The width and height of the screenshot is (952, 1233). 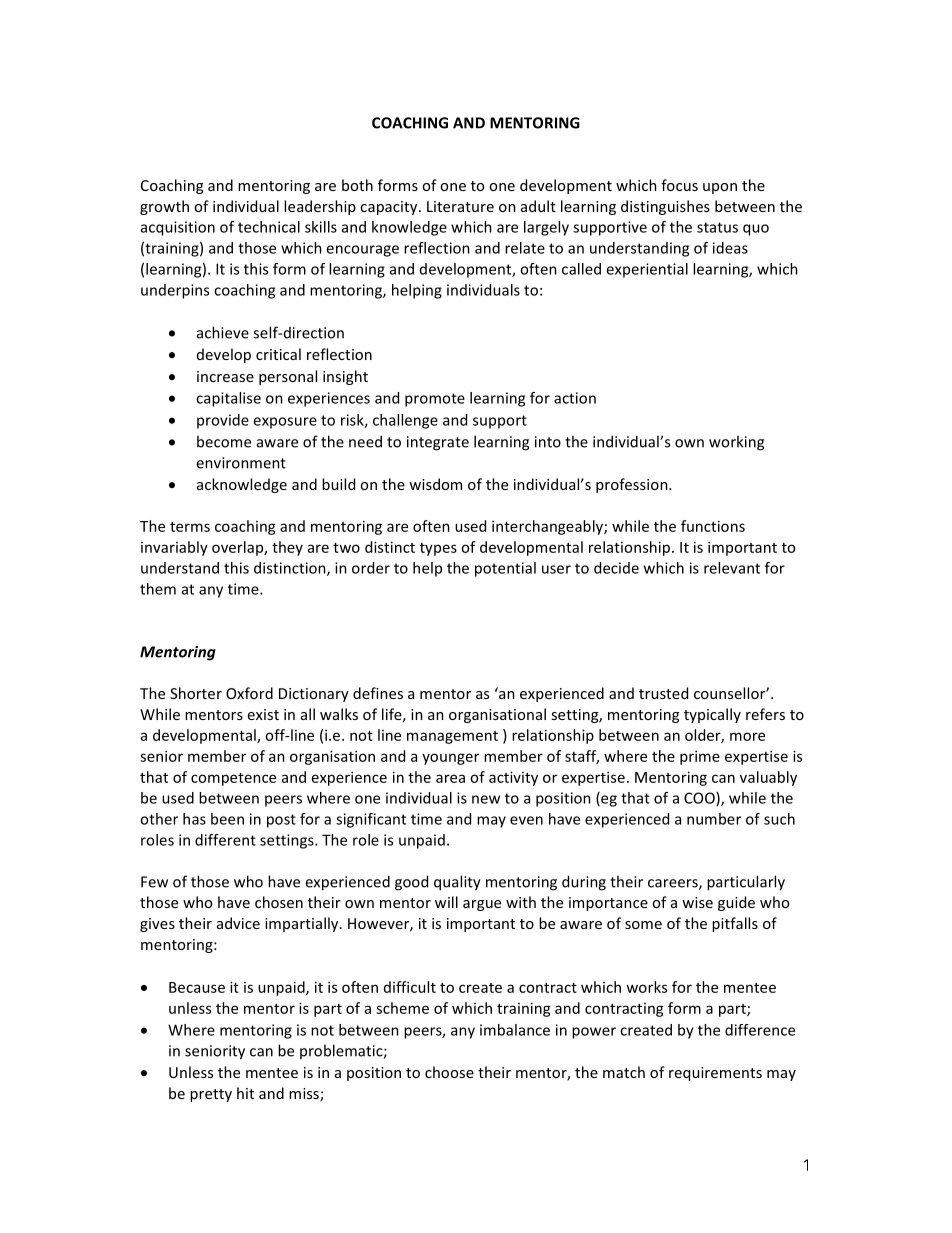 I want to click on COO, so click(x=700, y=799).
